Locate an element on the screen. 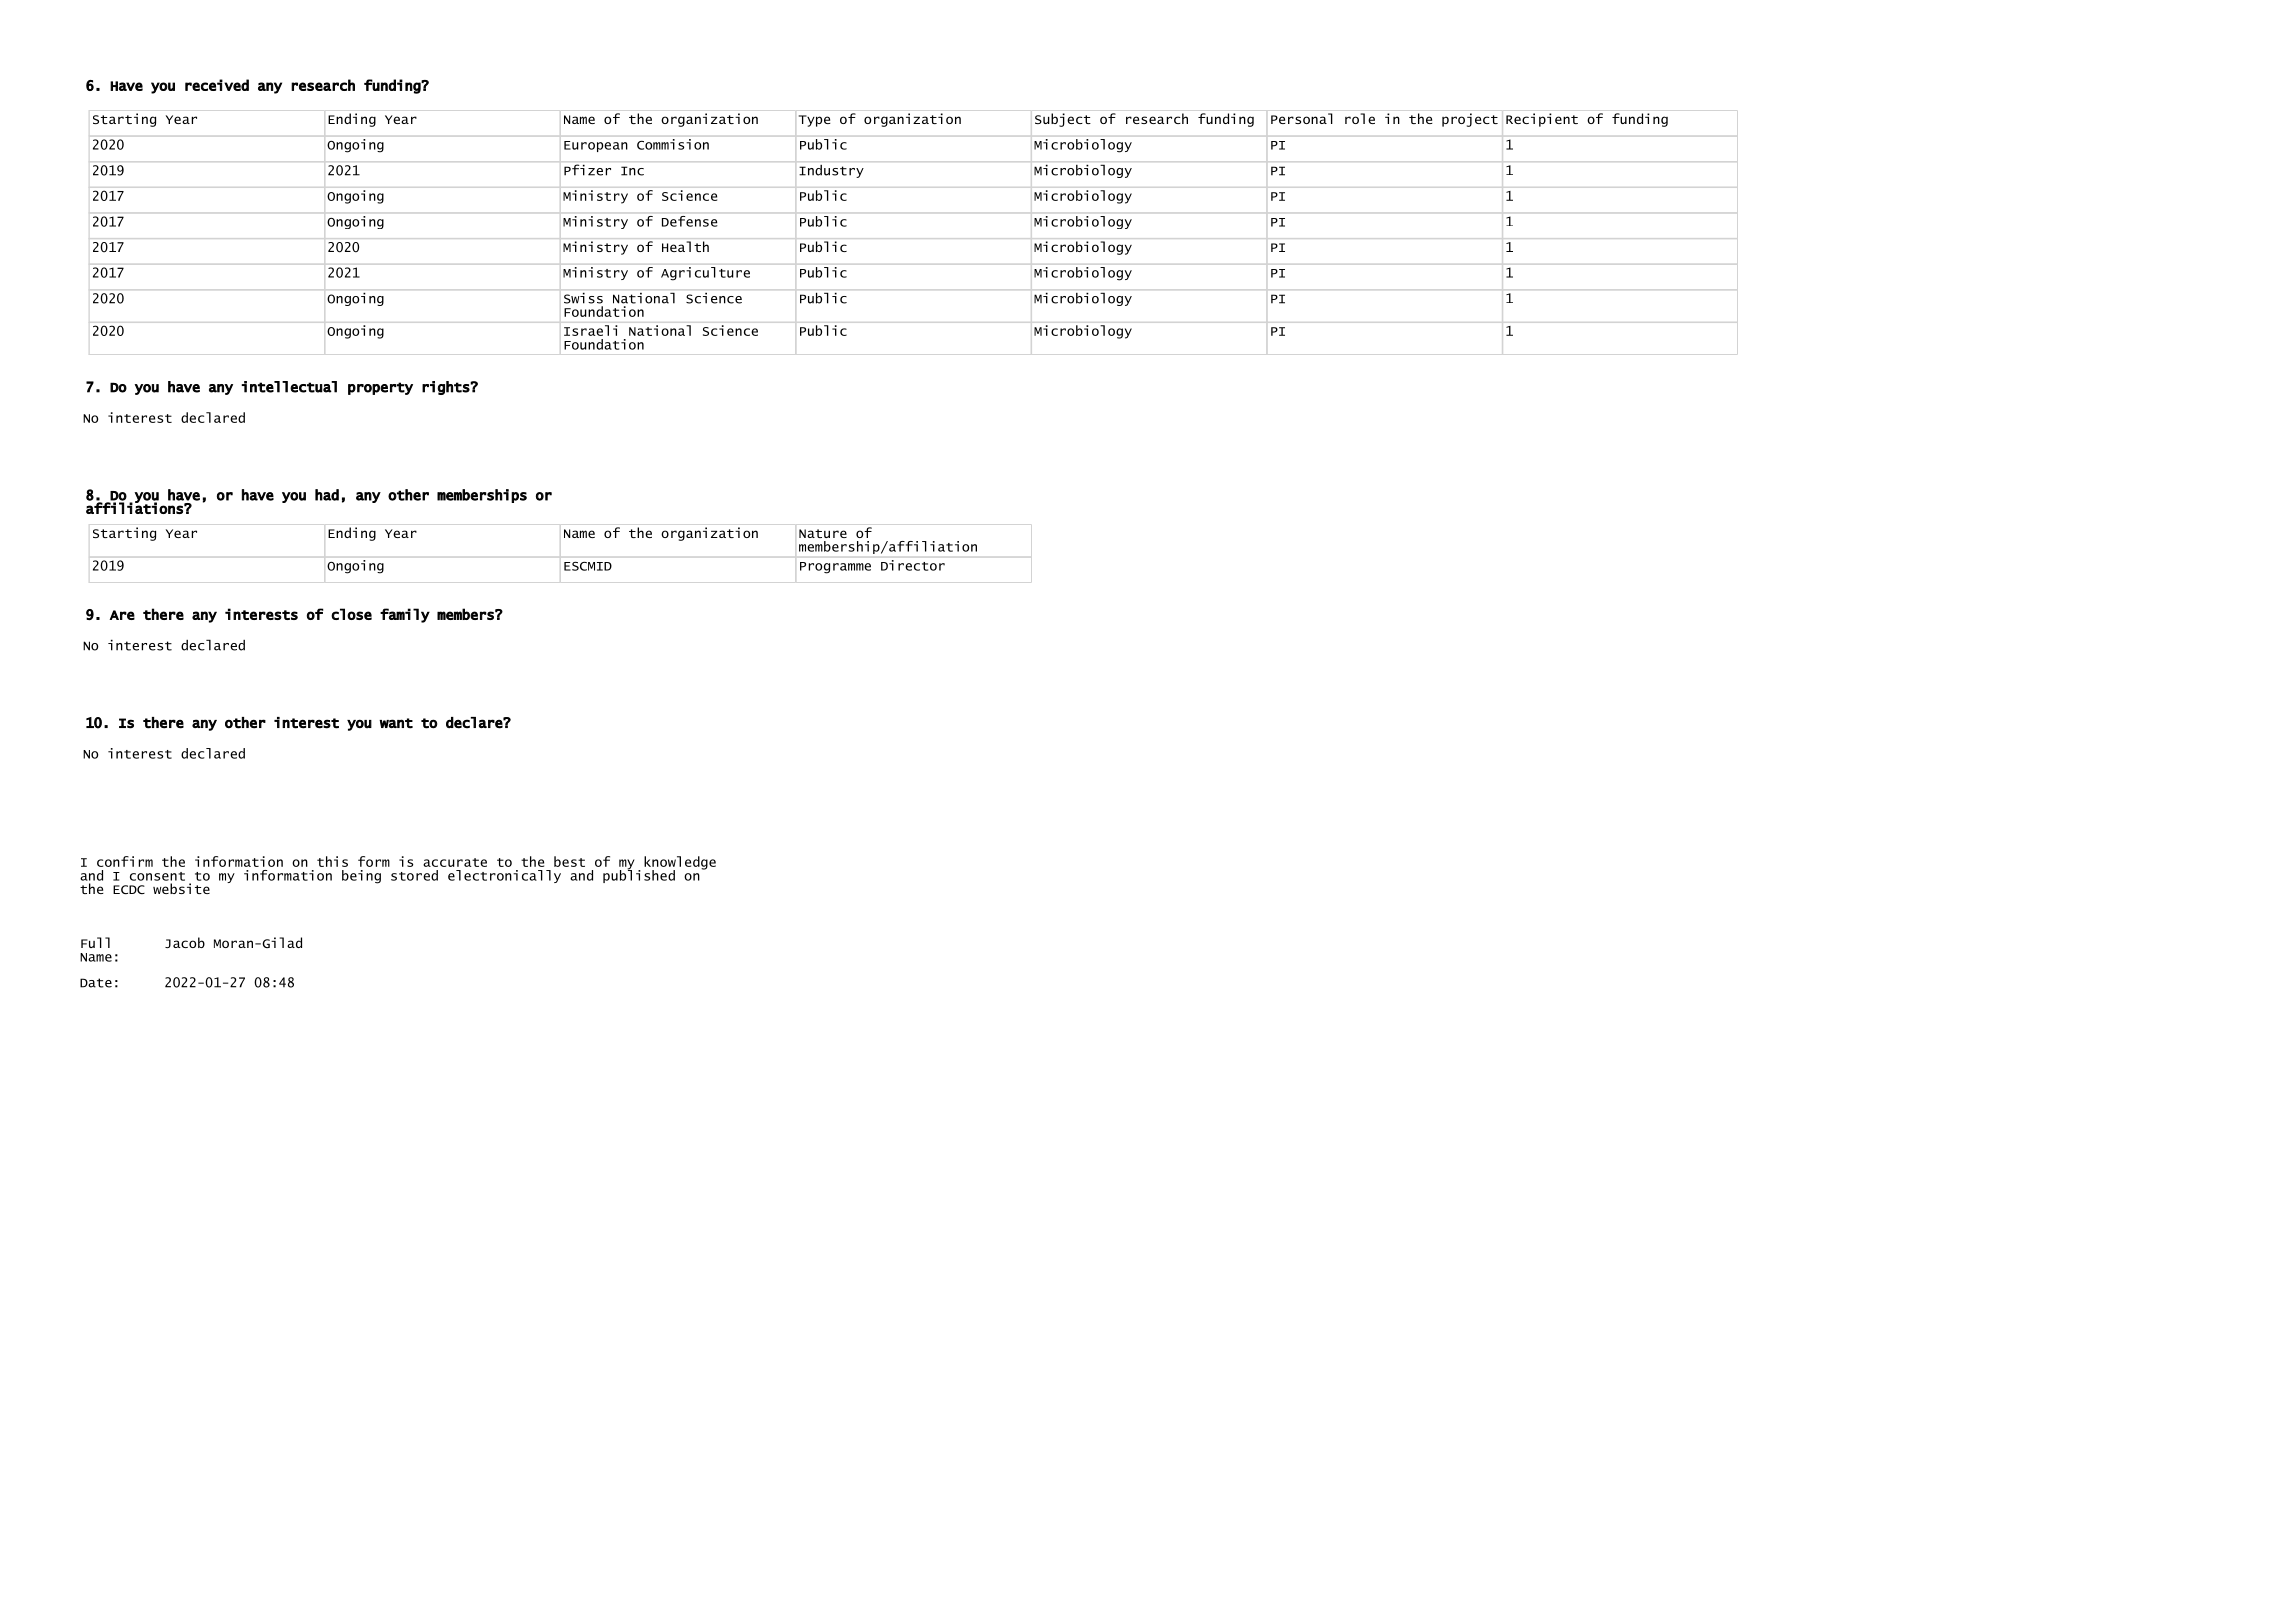  Director is located at coordinates (913, 565).
